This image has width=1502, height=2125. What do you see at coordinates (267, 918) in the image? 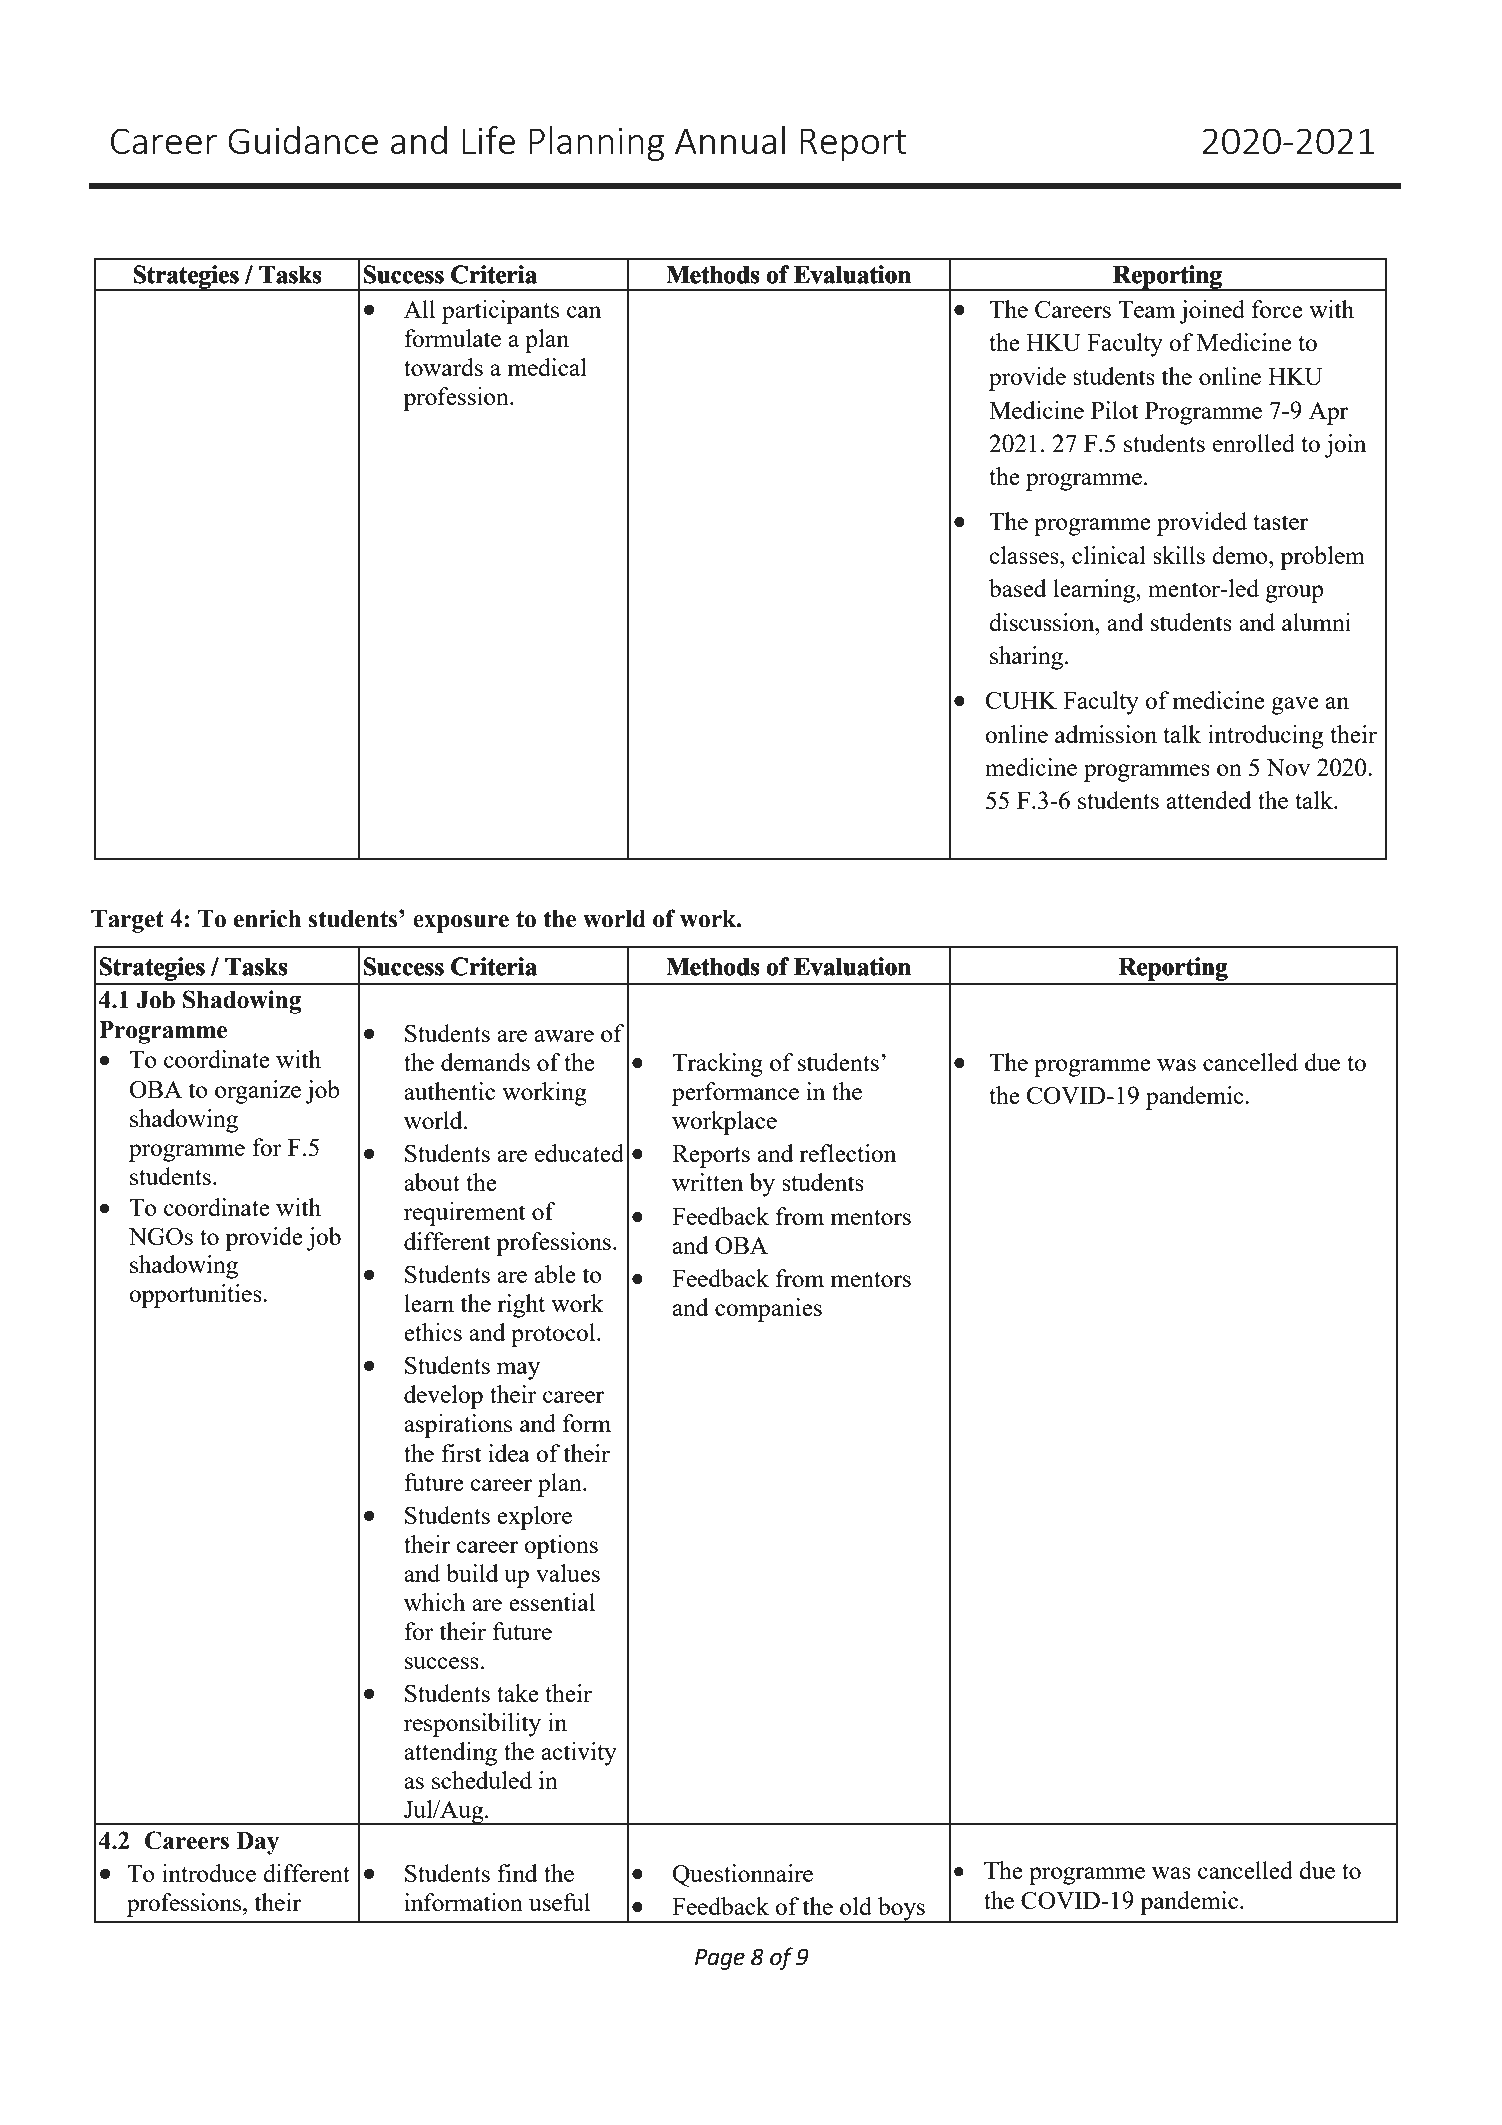
I see `enrich` at bounding box center [267, 918].
